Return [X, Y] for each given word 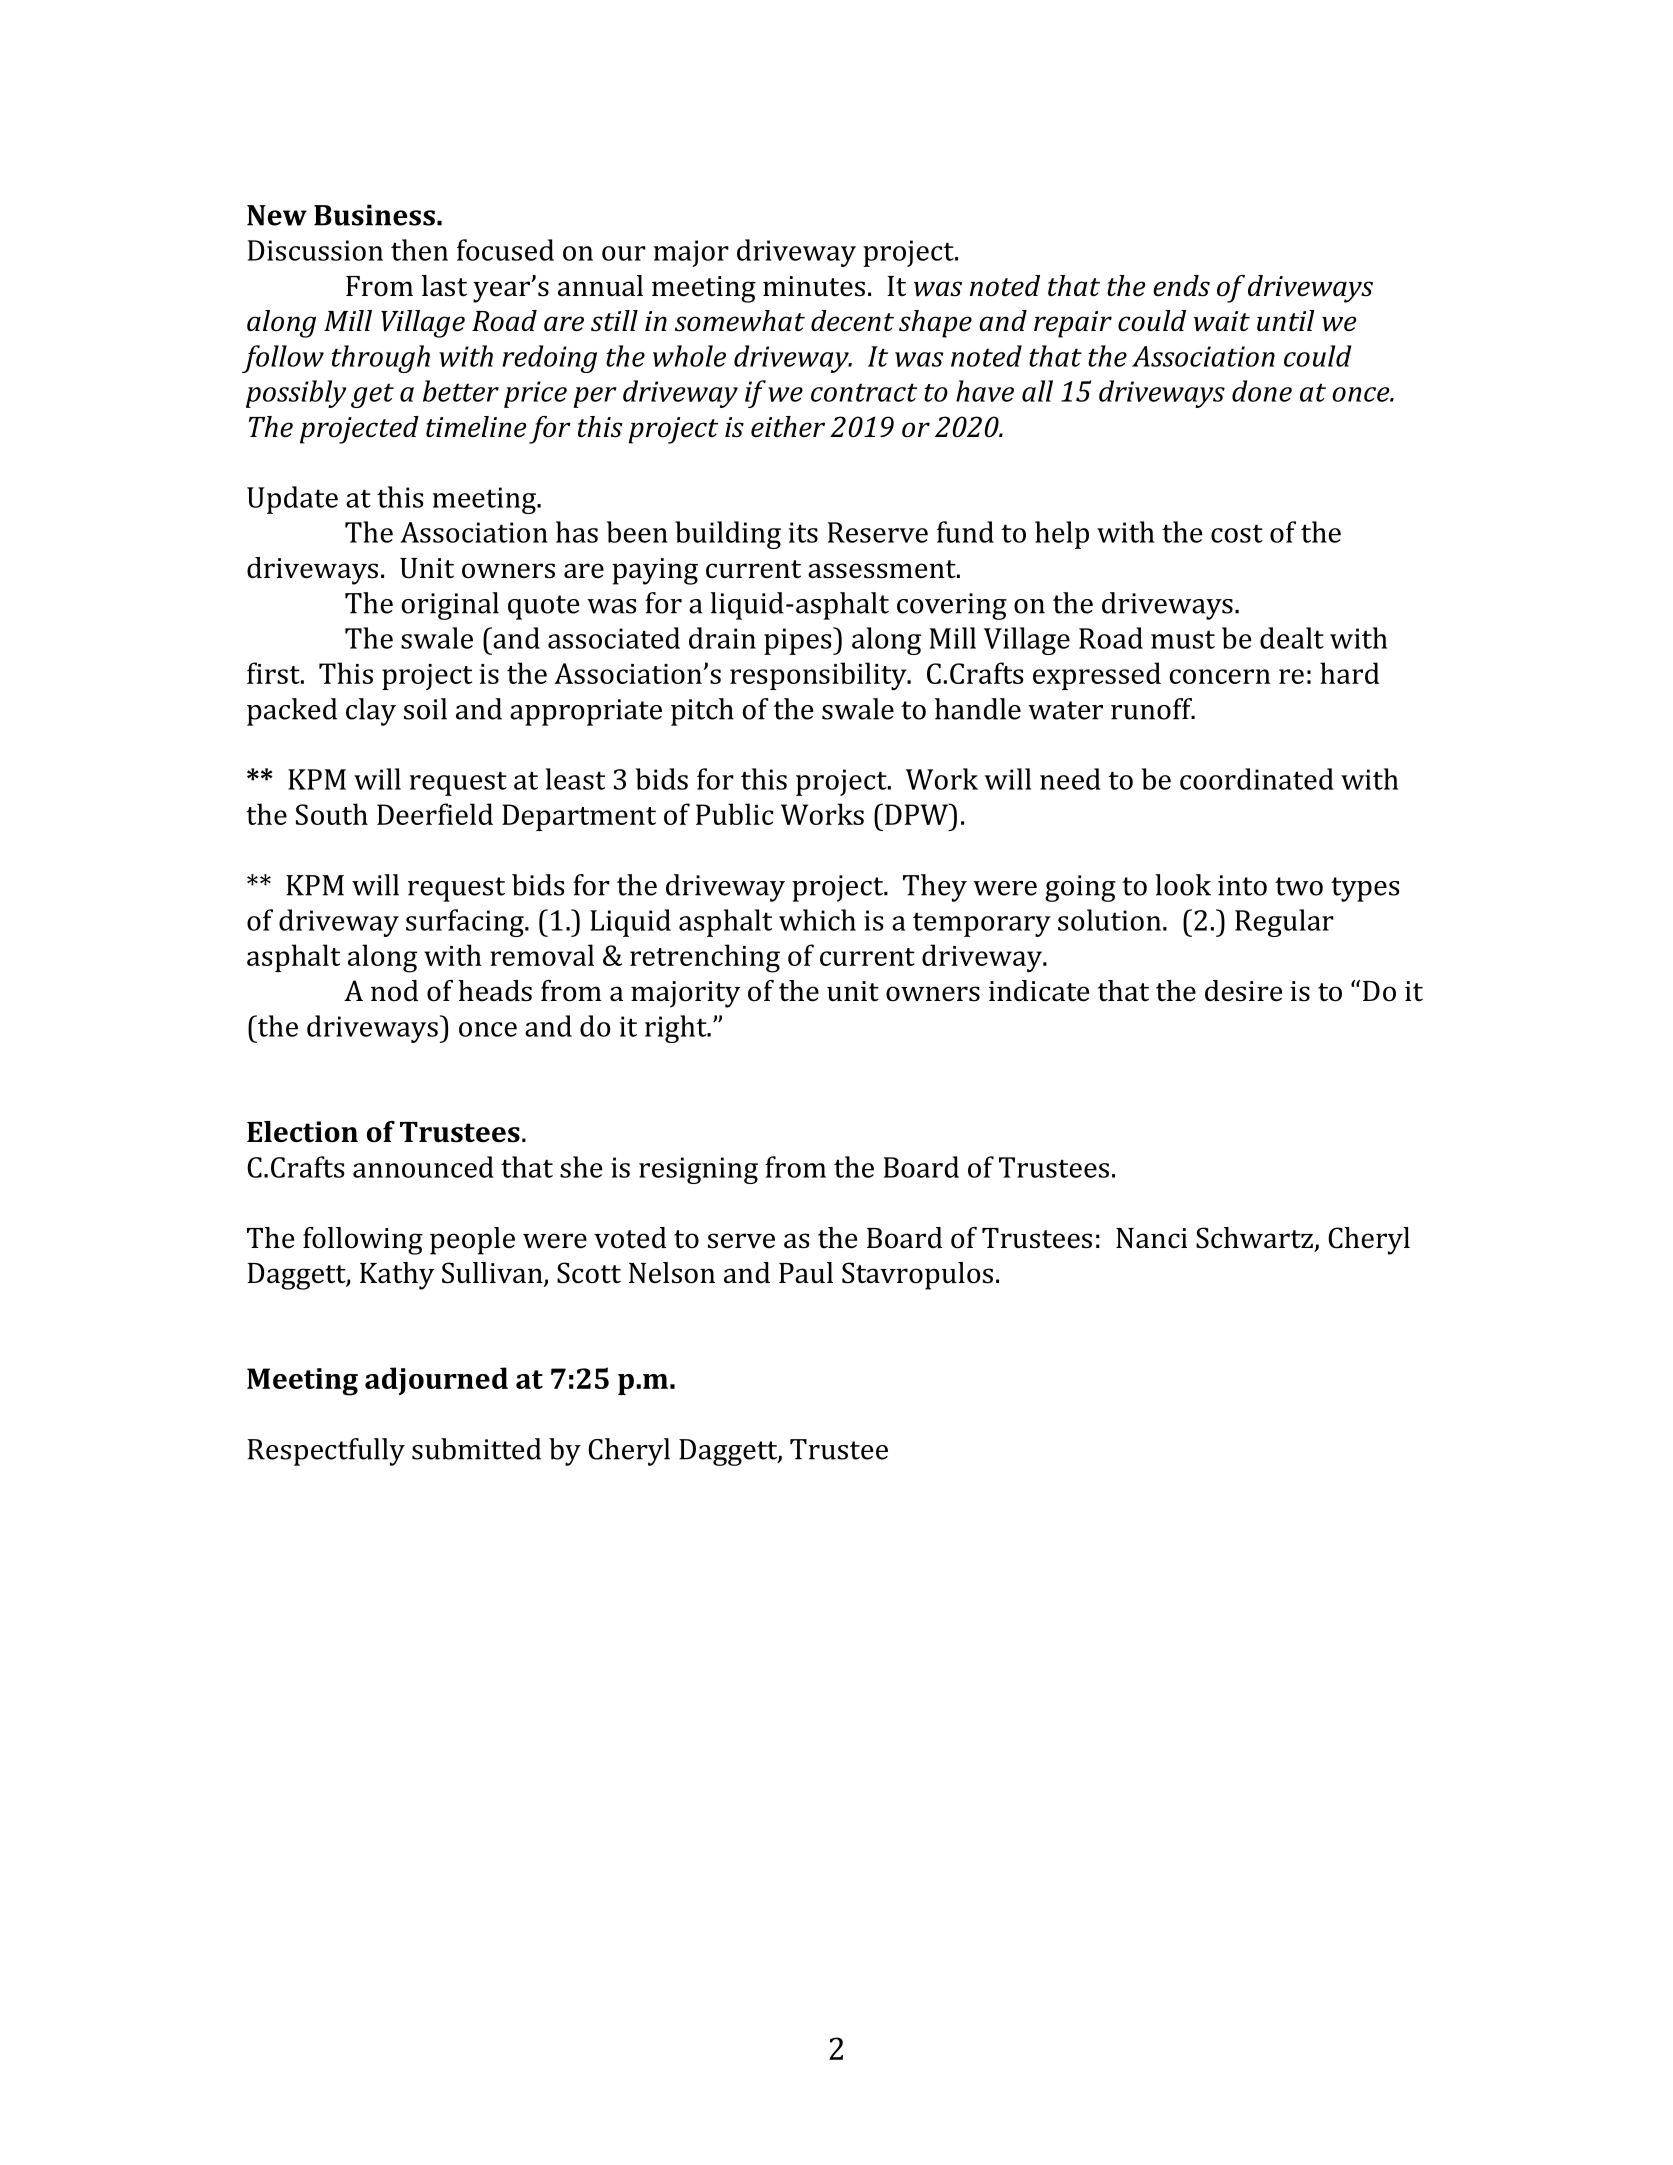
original [450, 606]
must [1183, 639]
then [419, 250]
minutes [814, 286]
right [677, 1029]
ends [1181, 286]
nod [394, 991]
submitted [476, 1449]
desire [1243, 991]
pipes [799, 641]
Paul [806, 1273]
